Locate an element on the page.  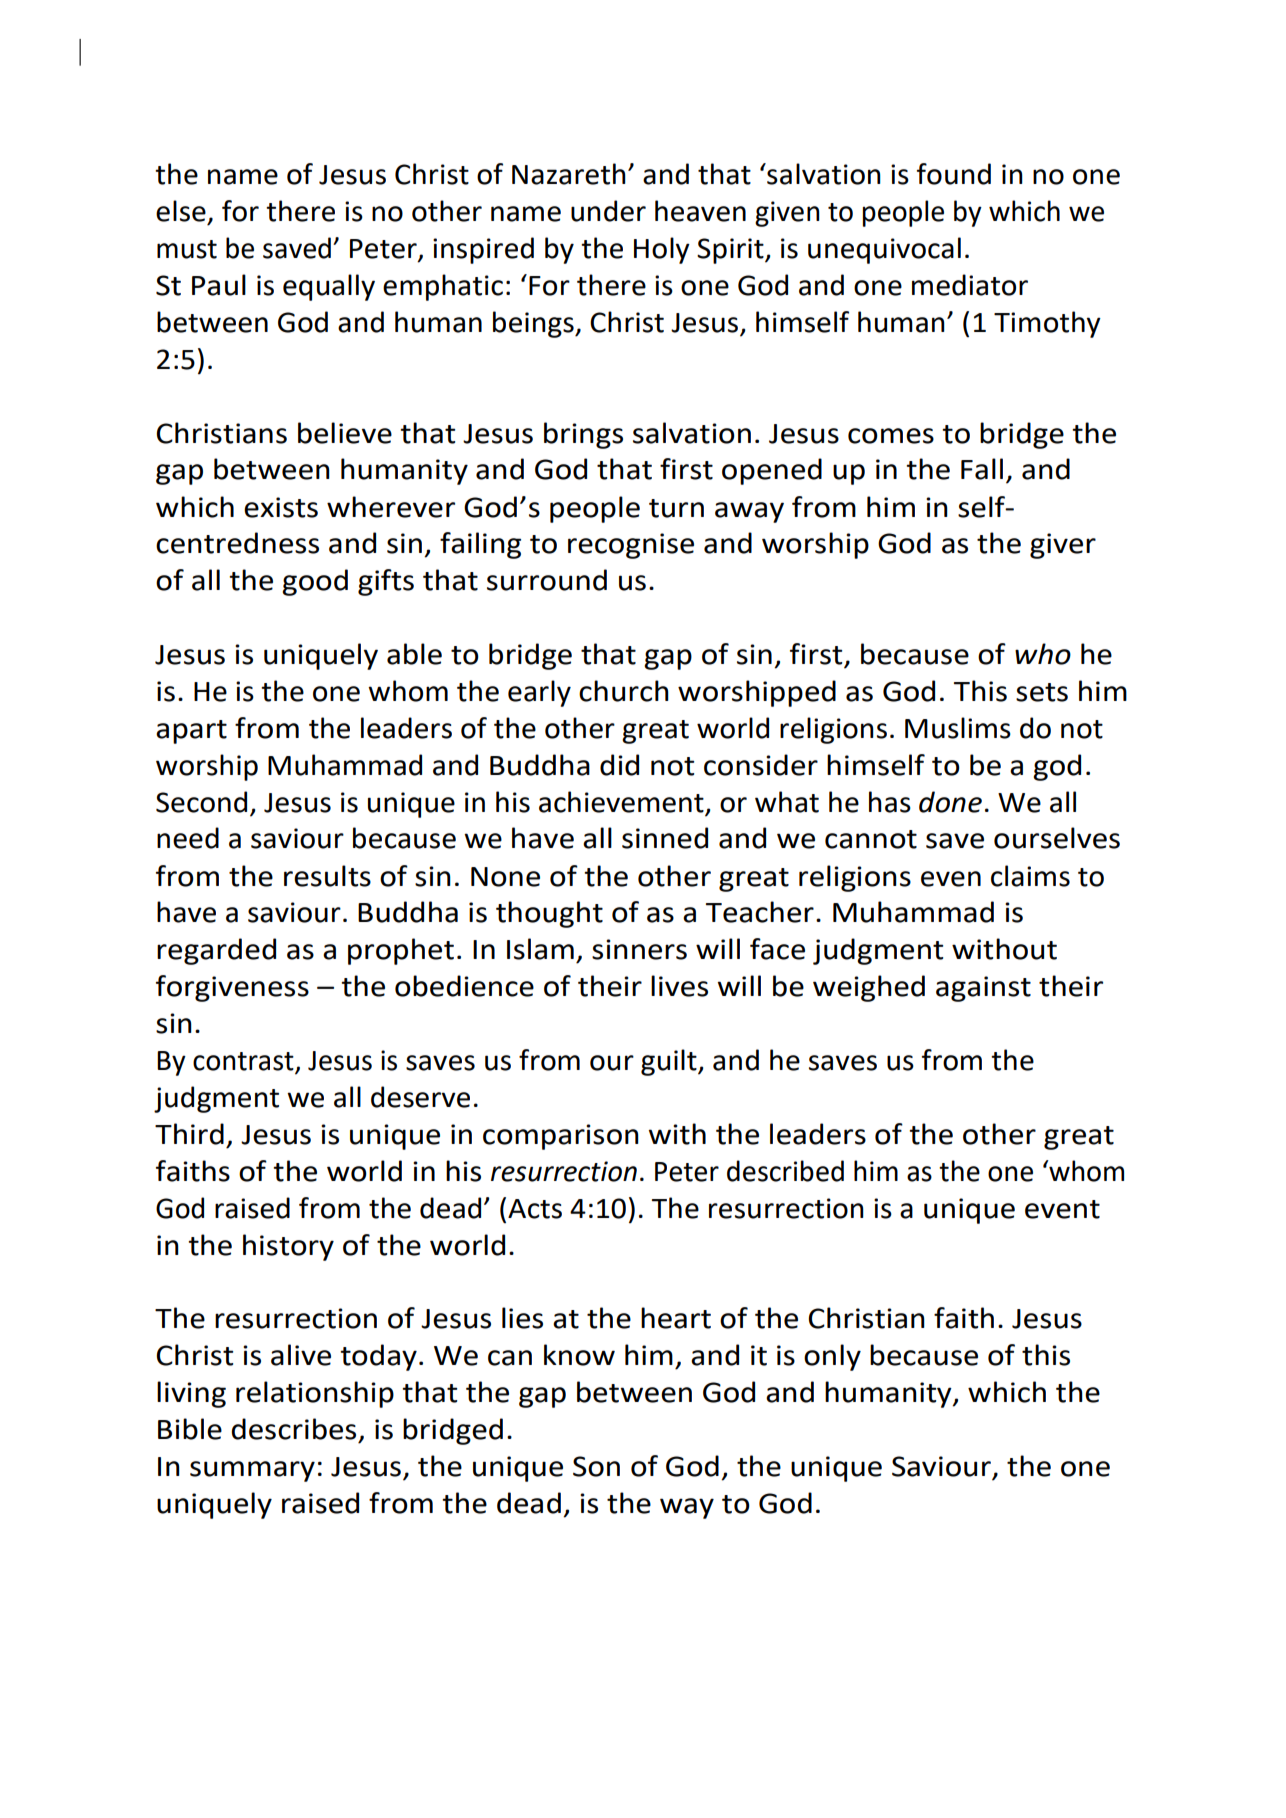
found is located at coordinates (954, 174).
